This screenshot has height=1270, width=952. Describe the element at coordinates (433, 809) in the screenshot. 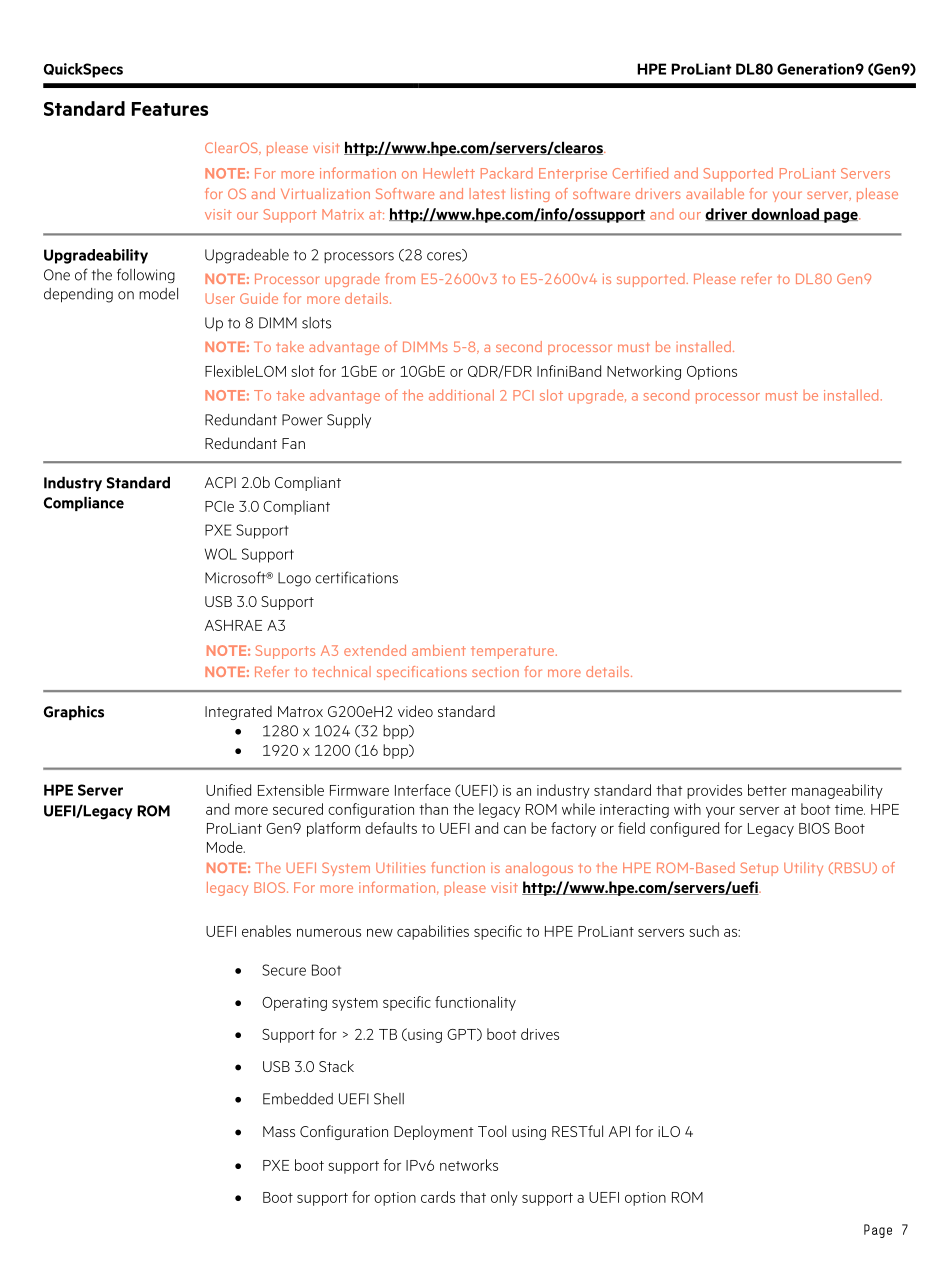

I see `than` at that location.
